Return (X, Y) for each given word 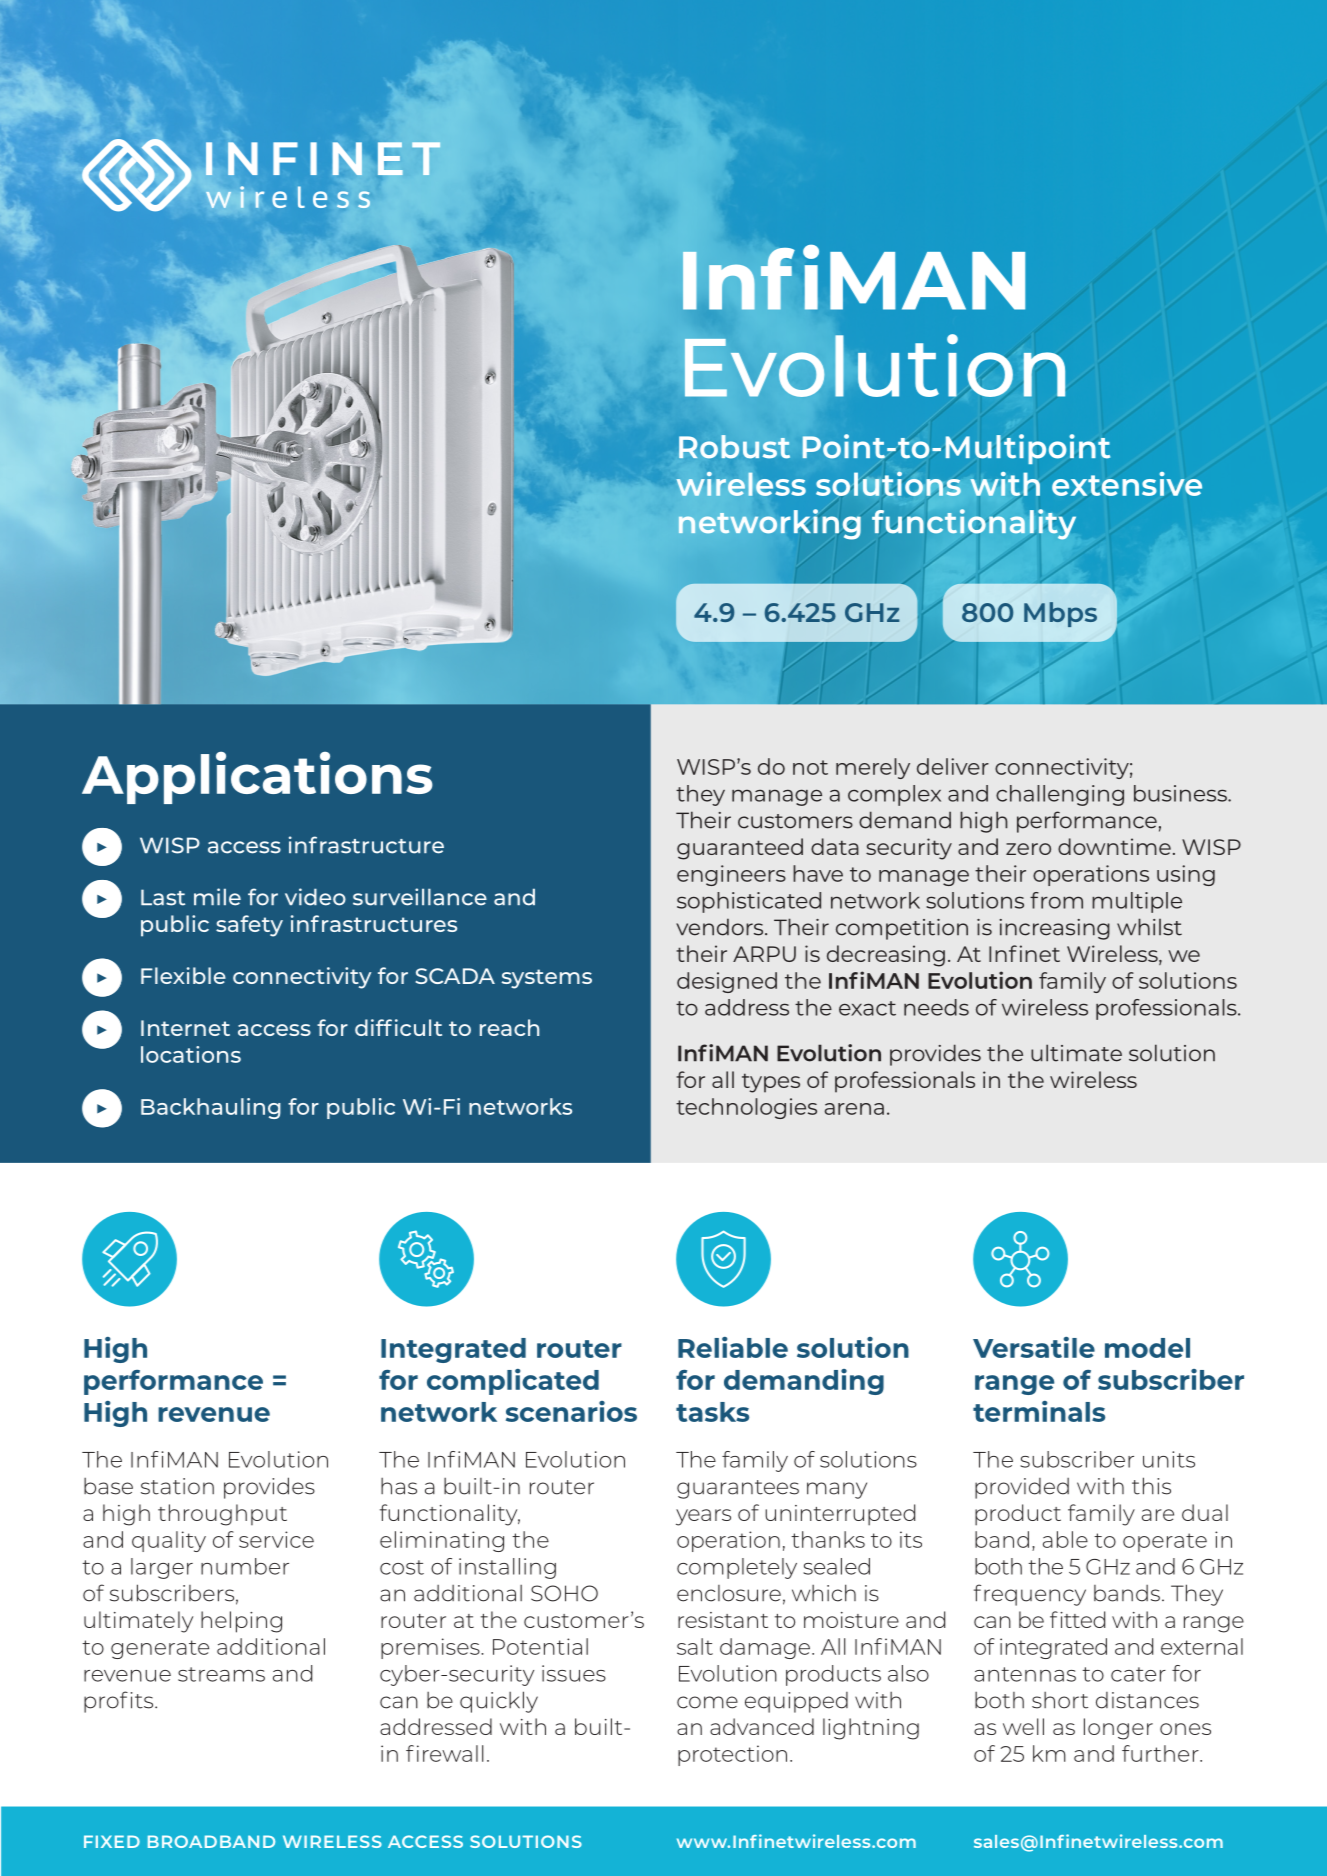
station (177, 1486)
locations (191, 1054)
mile (217, 897)
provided (1022, 1488)
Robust (734, 446)
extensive (1127, 484)
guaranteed (740, 849)
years (703, 1517)
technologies (746, 1108)
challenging (1060, 795)
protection (732, 1755)
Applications (257, 778)
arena (854, 1109)
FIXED (112, 1841)
